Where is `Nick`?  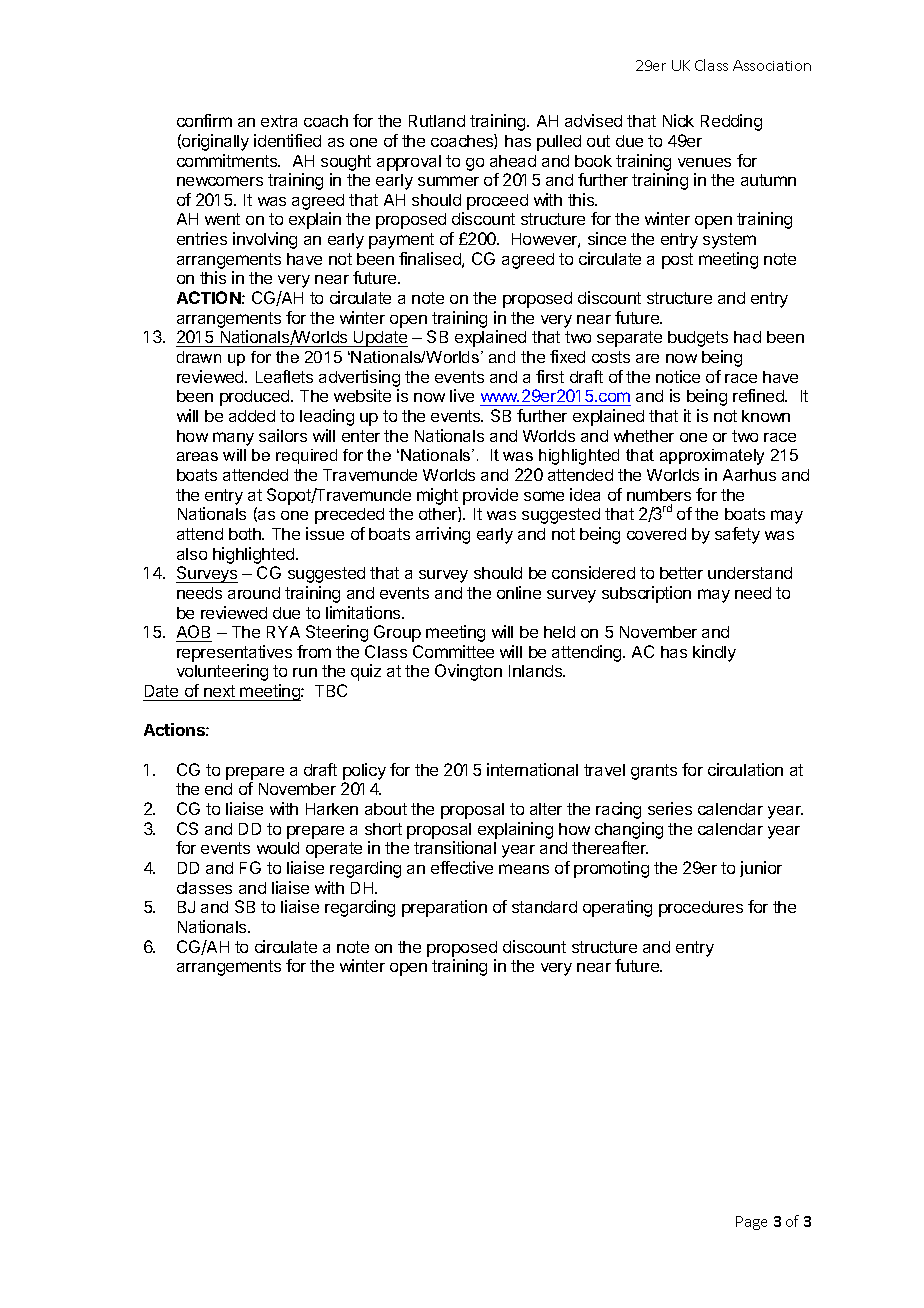 Nick is located at coordinates (678, 120).
